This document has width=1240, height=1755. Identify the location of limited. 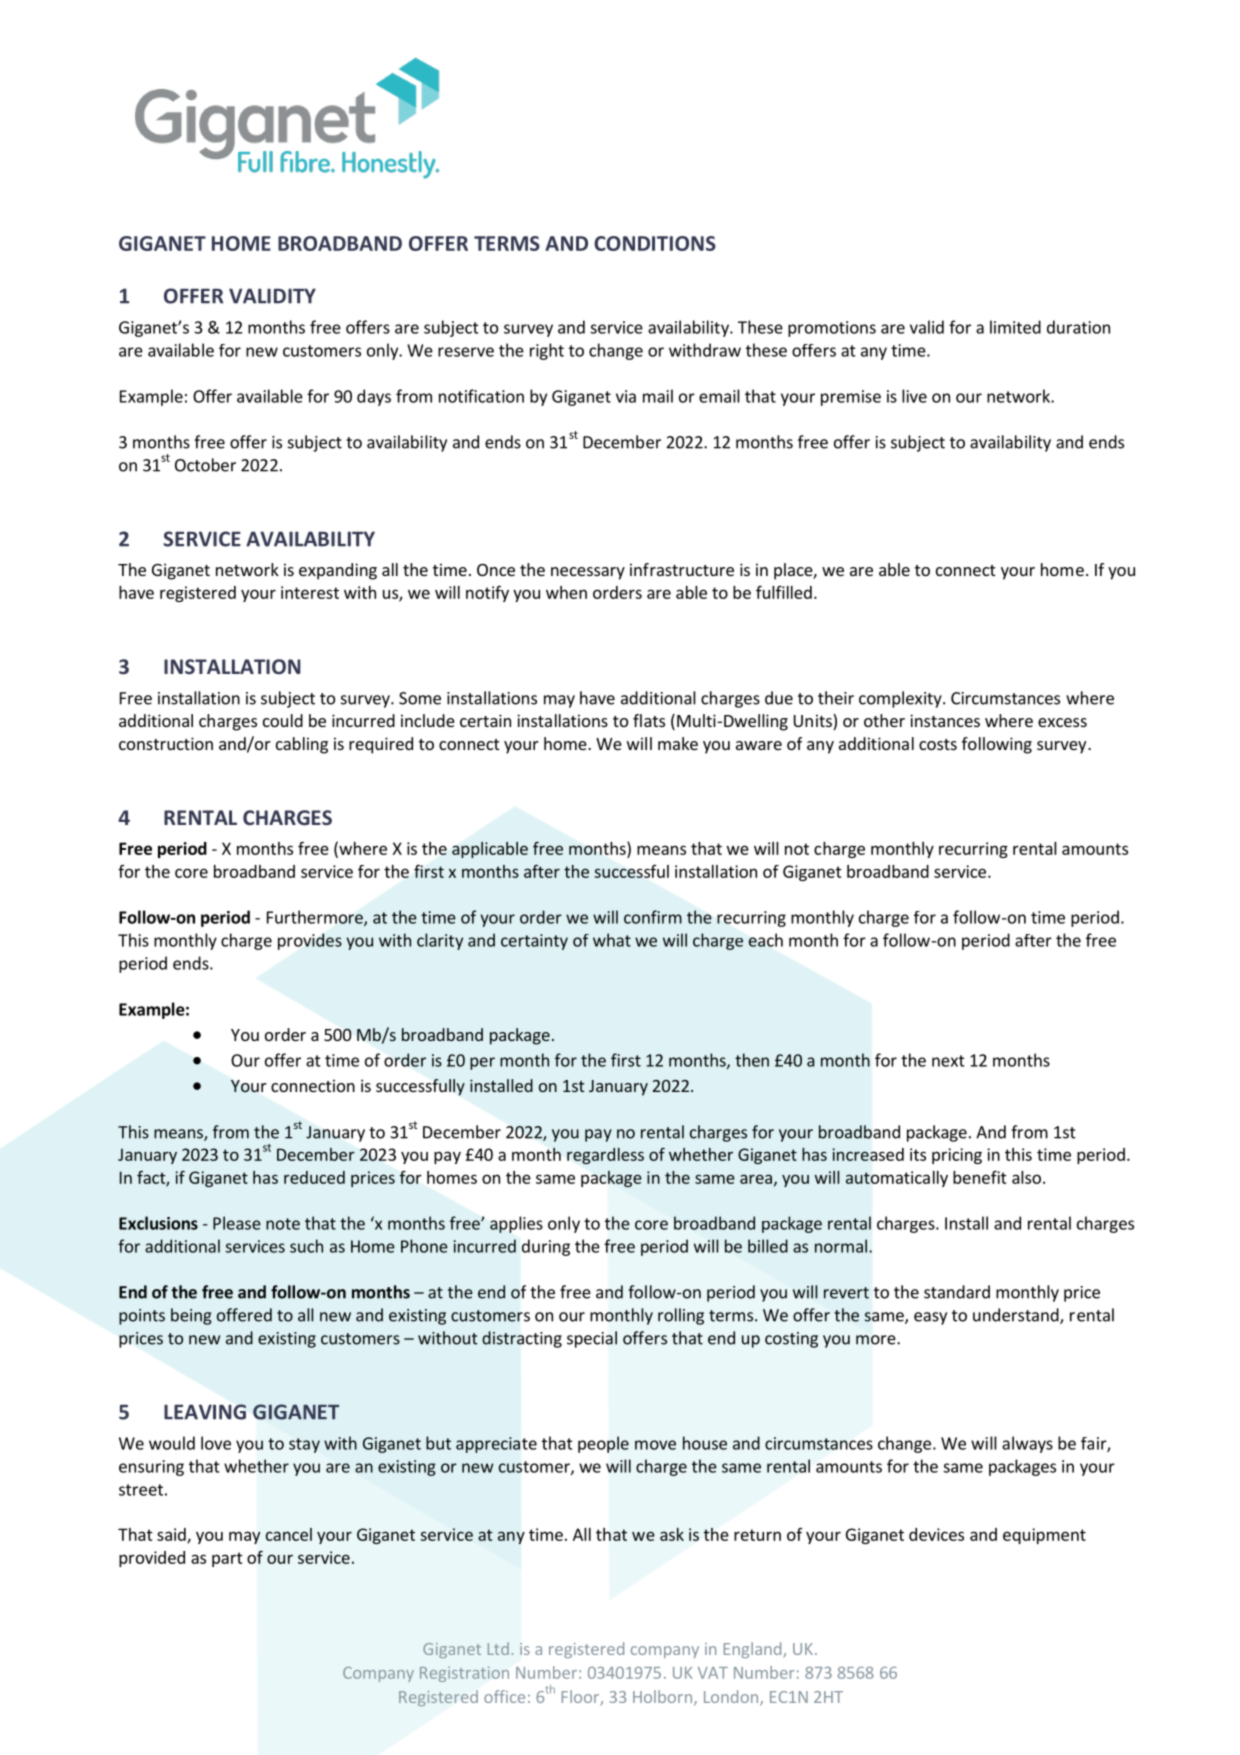
(1015, 327).
